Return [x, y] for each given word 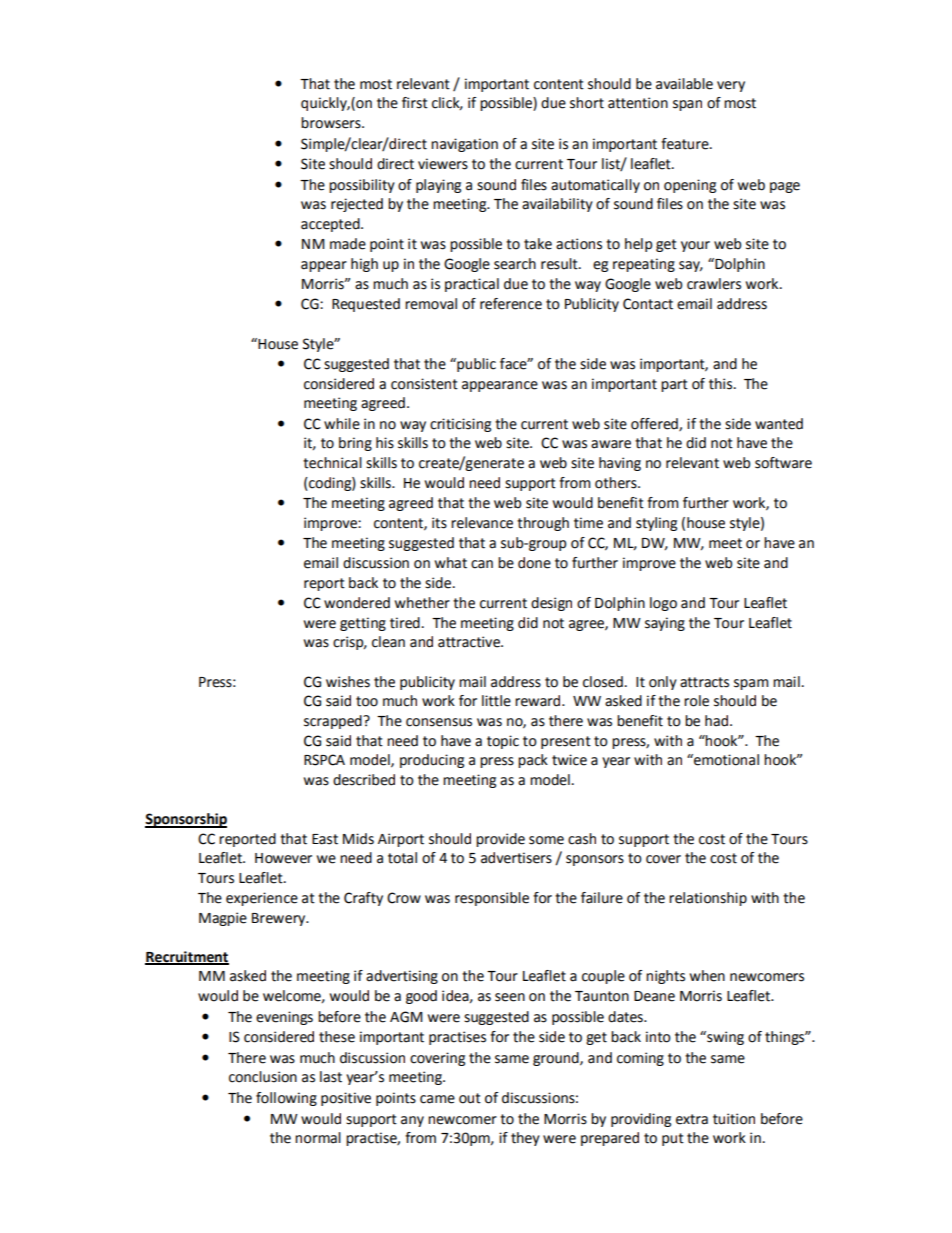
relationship [708, 899]
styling [656, 524]
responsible [492, 899]
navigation [464, 145]
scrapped [334, 722]
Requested [366, 305]
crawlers [714, 284]
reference [511, 304]
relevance [482, 523]
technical [332, 463]
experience [262, 899]
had [718, 721]
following [286, 1099]
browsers [332, 123]
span [687, 105]
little [496, 701]
